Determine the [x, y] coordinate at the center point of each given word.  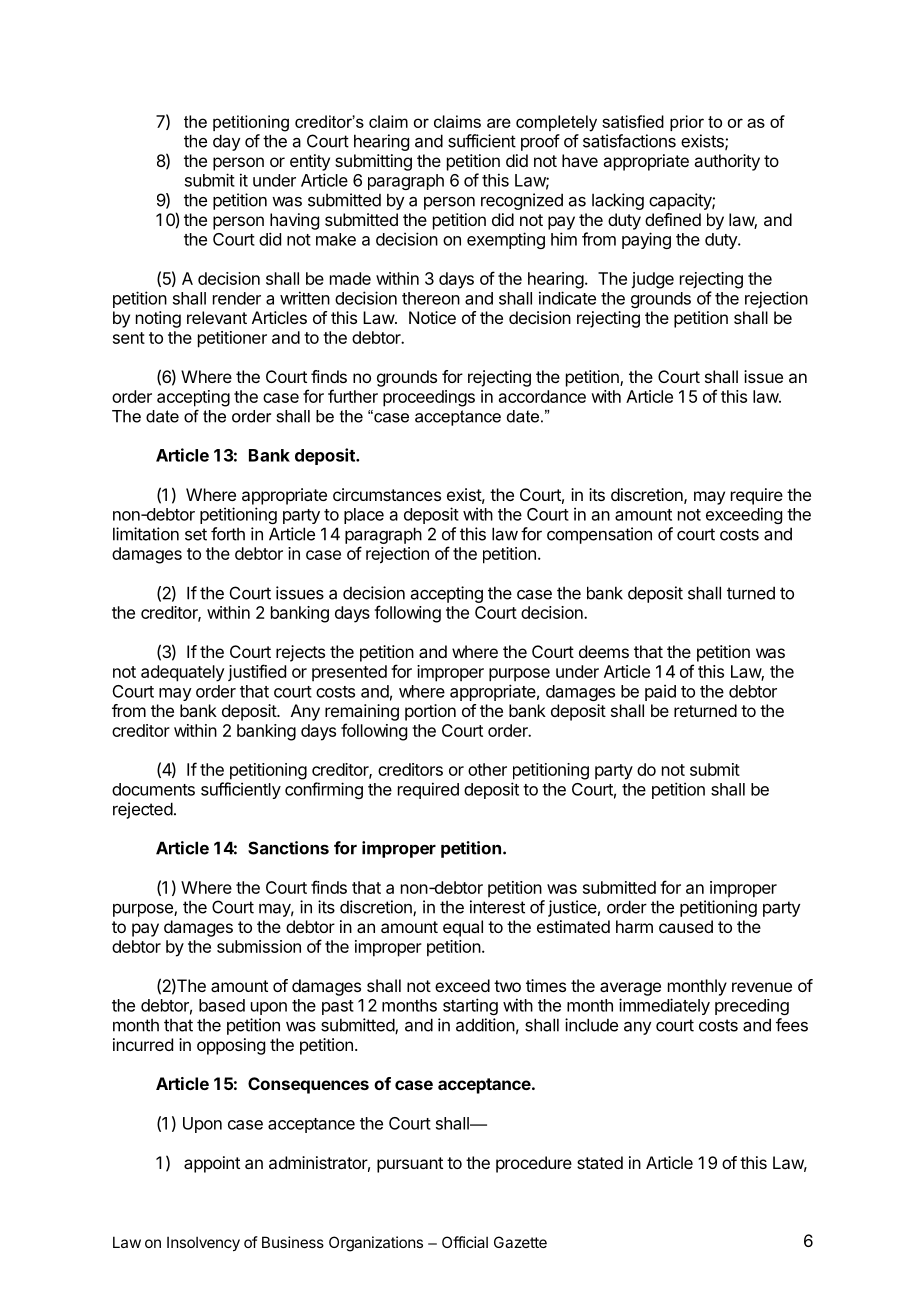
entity [310, 162]
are [499, 123]
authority [727, 162]
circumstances [387, 494]
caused [686, 926]
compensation [599, 535]
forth [228, 534]
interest [497, 907]
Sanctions [288, 848]
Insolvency [203, 1243]
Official [465, 1242]
